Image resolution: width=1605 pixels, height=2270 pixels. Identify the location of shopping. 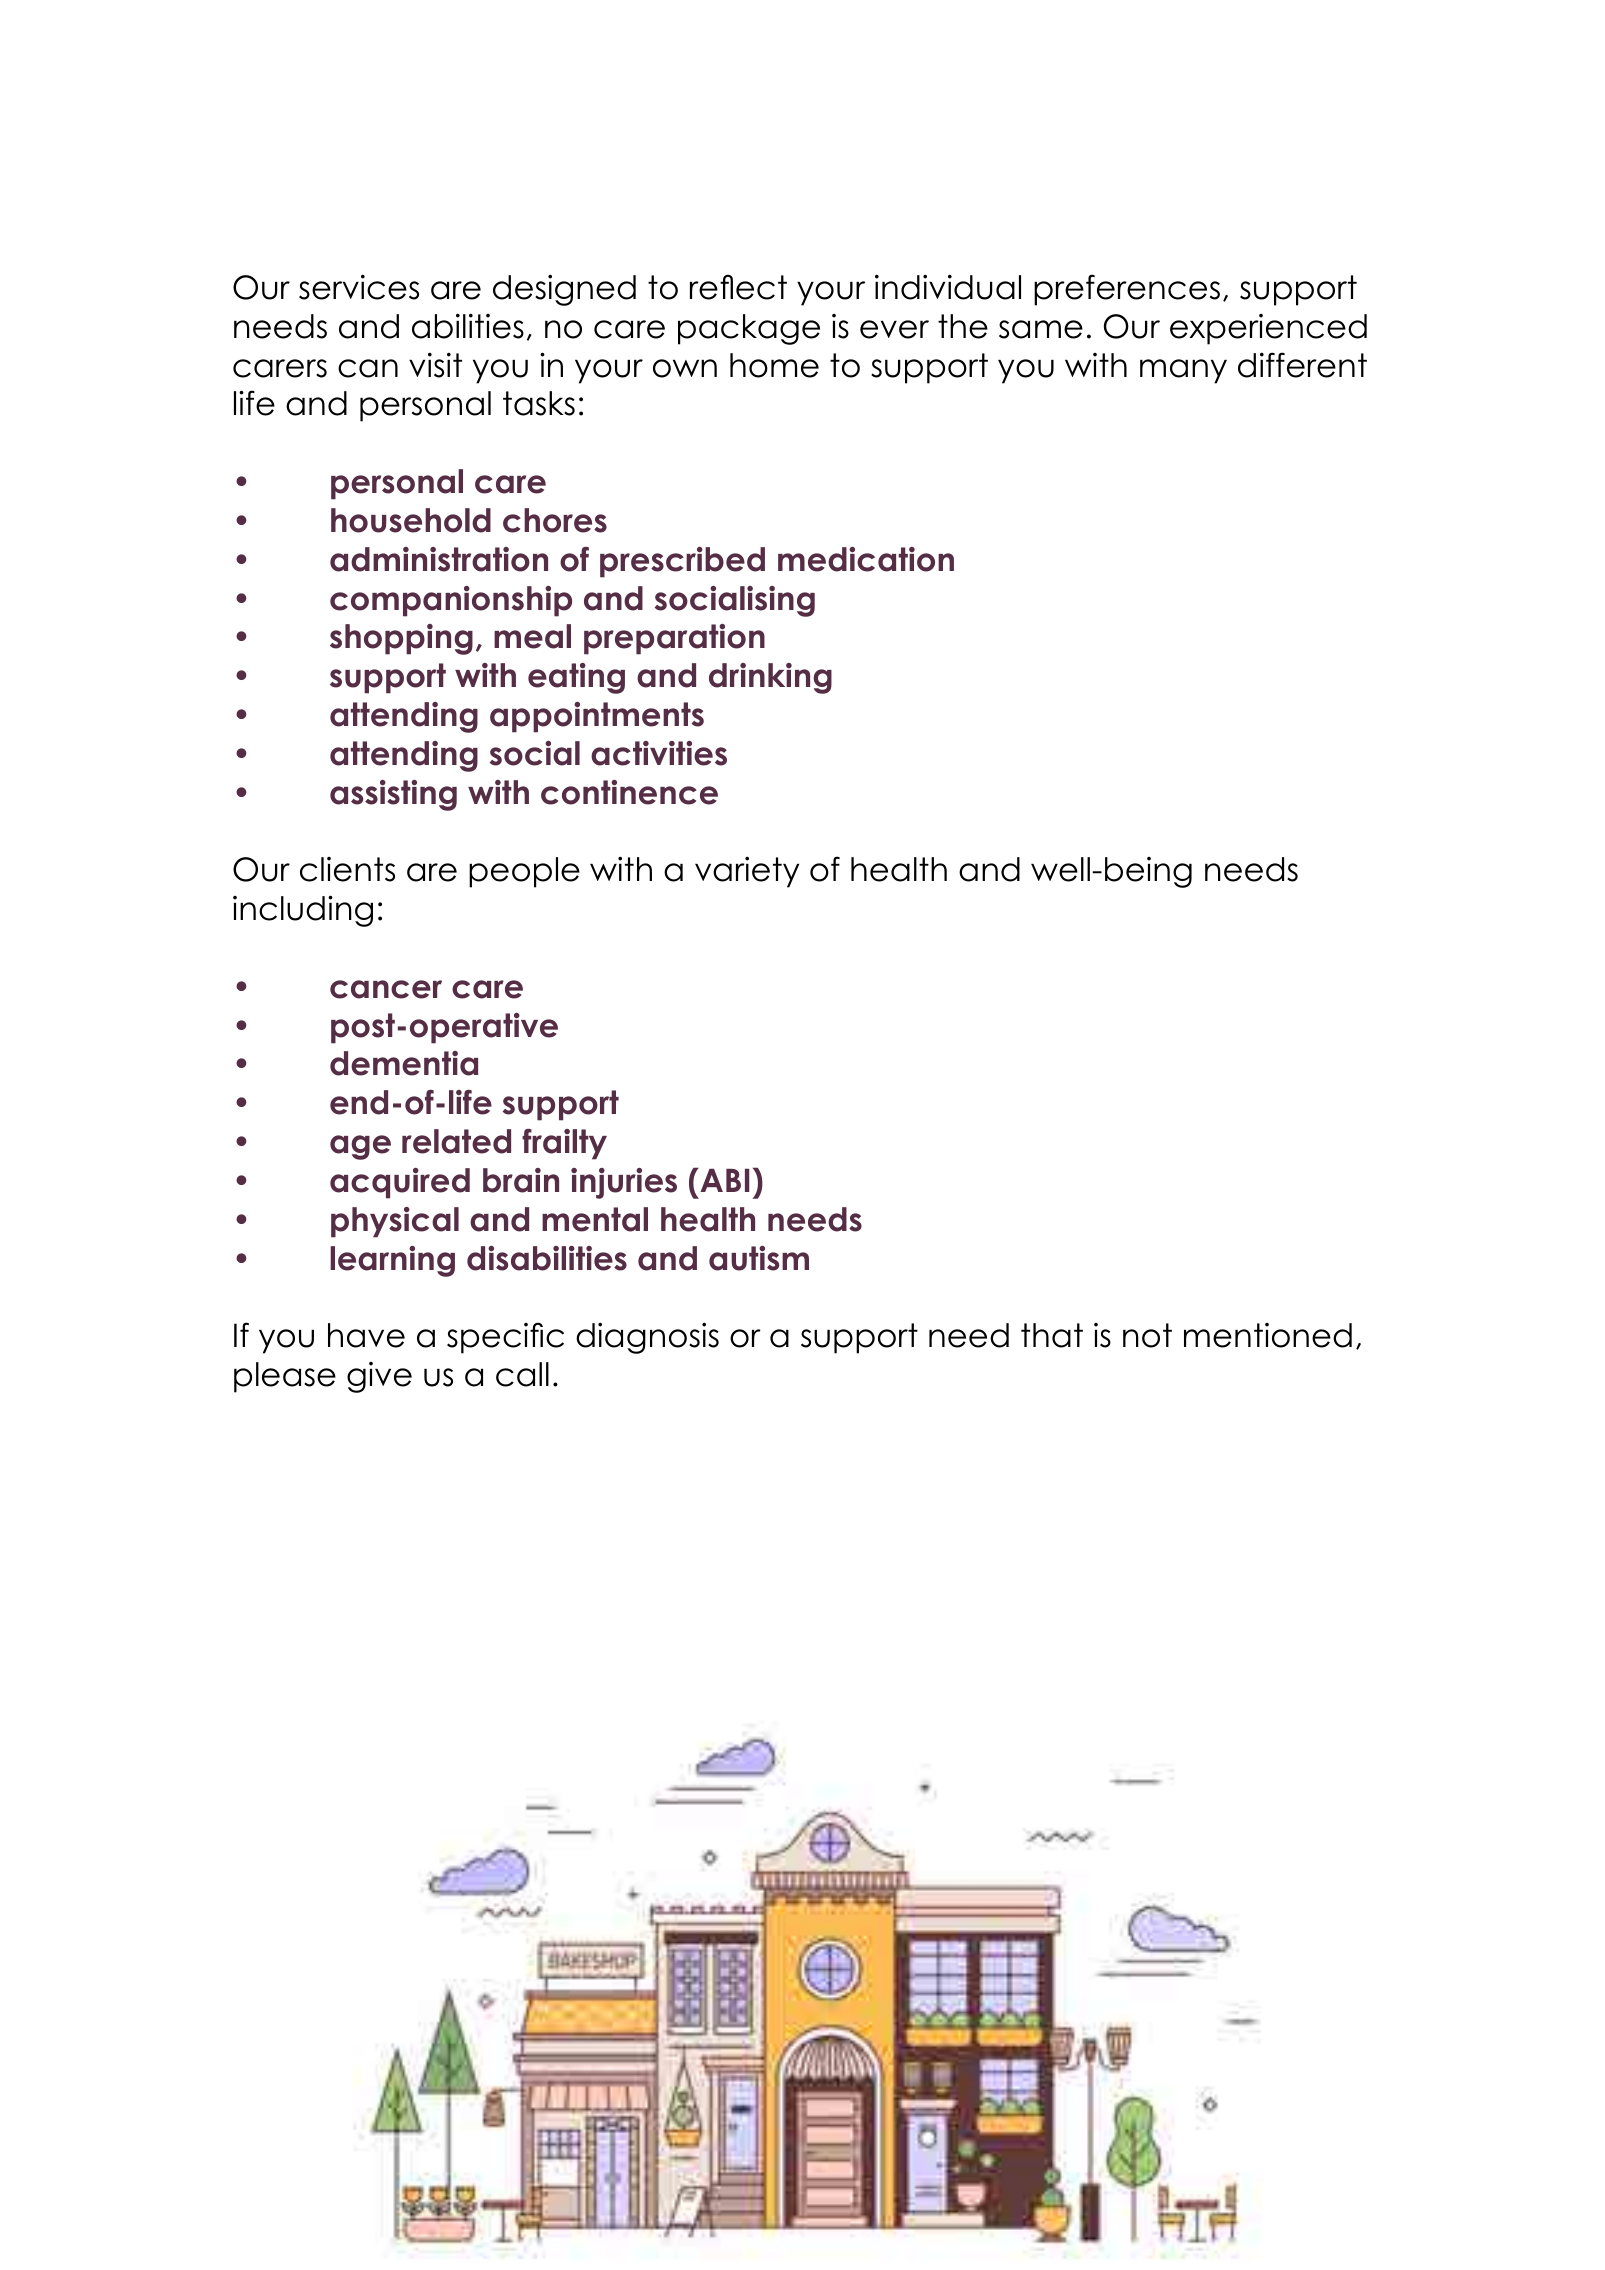
(401, 639).
